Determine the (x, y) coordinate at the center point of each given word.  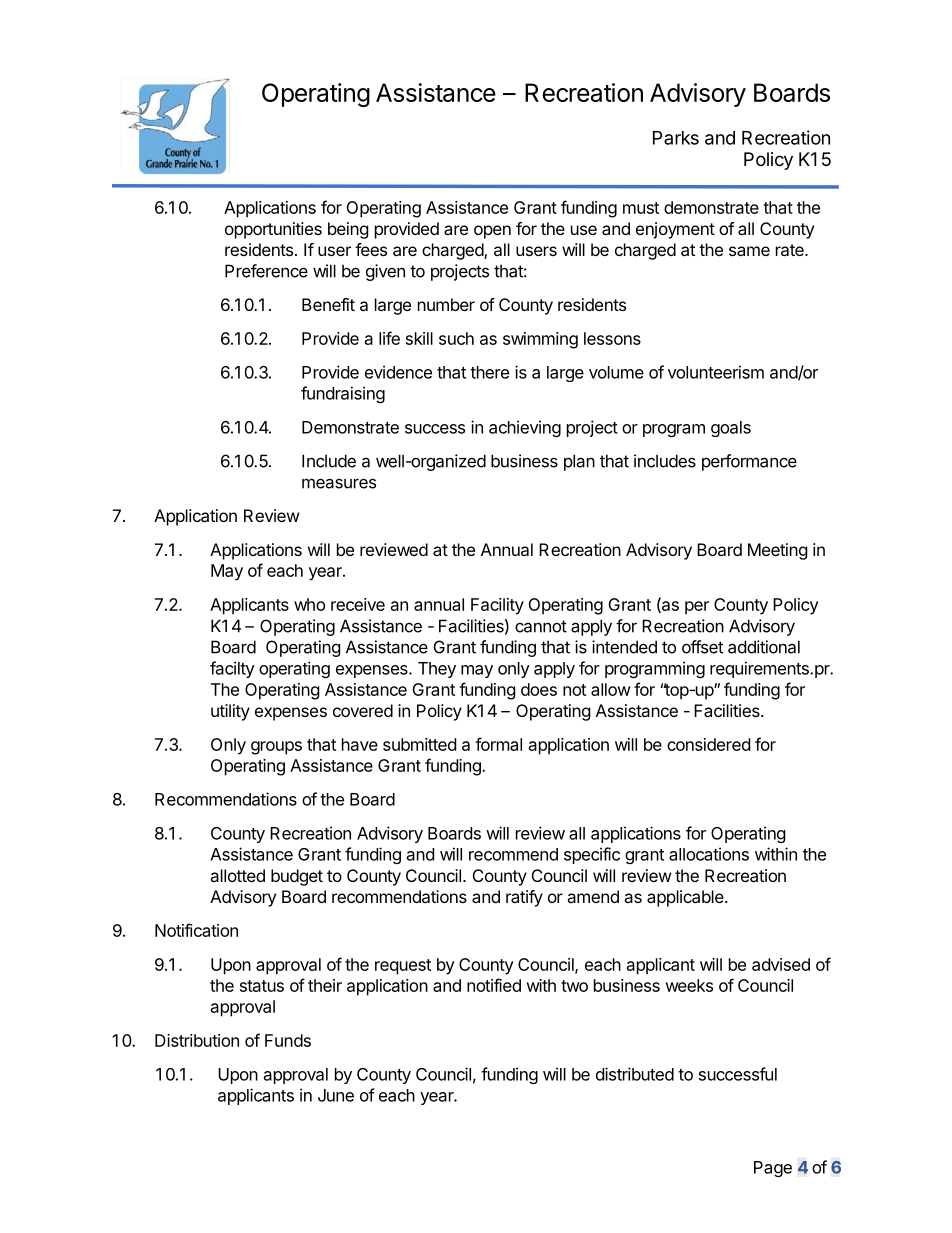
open (492, 232)
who (309, 604)
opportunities (273, 230)
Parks (676, 138)
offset (702, 647)
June (336, 1095)
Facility (497, 606)
